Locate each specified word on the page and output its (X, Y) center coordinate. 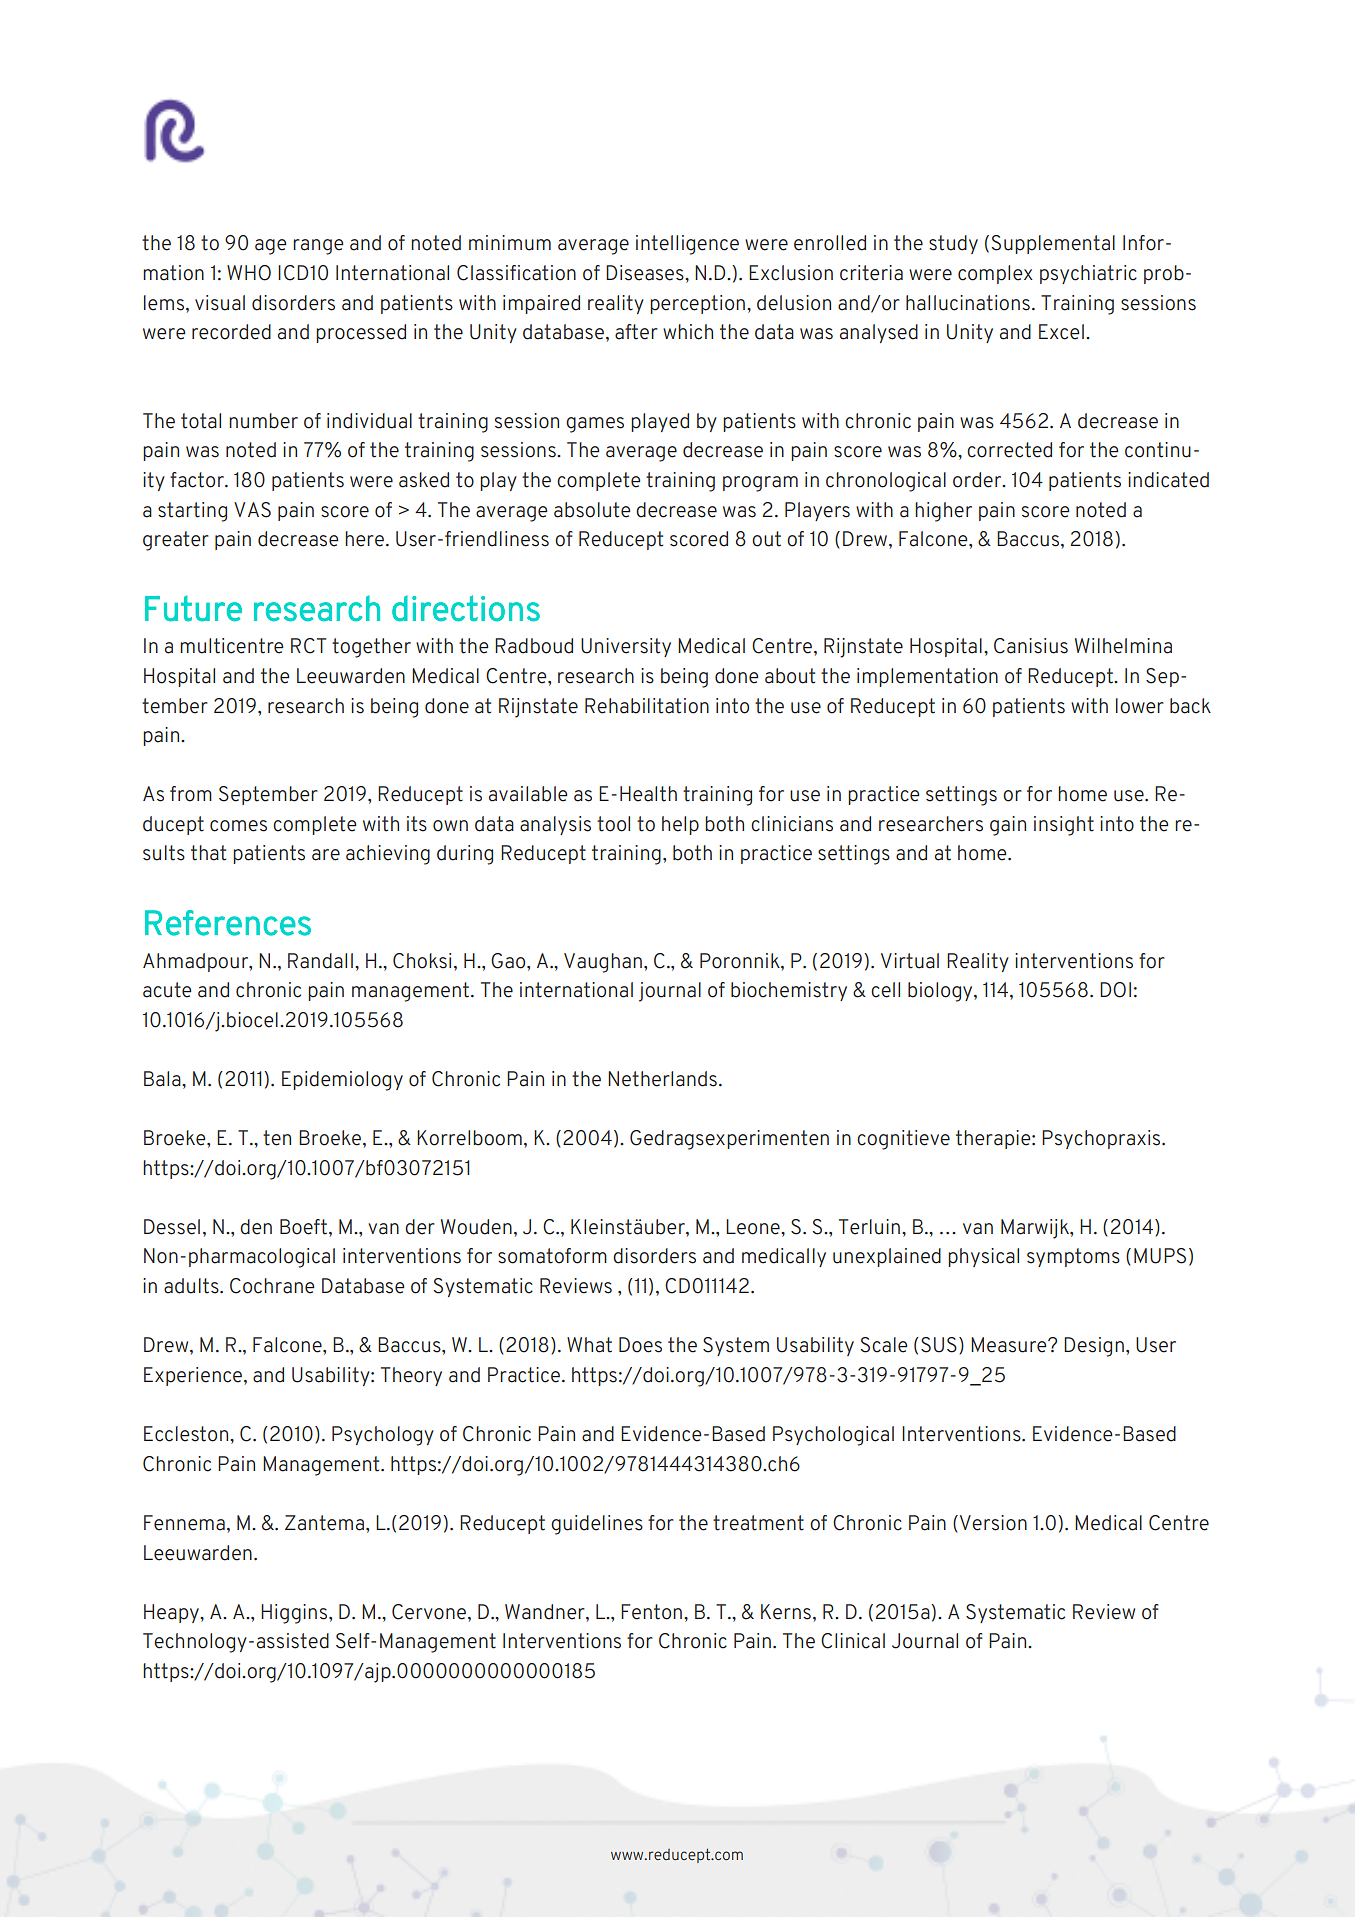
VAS (252, 510)
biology (941, 992)
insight (1064, 826)
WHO (249, 273)
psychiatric (1088, 274)
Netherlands (662, 1079)
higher (943, 512)
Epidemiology (342, 1081)
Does (640, 1345)
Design (1094, 1347)
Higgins (295, 1614)
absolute (592, 510)
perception (697, 304)
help (680, 825)
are (326, 855)
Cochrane (272, 1286)
